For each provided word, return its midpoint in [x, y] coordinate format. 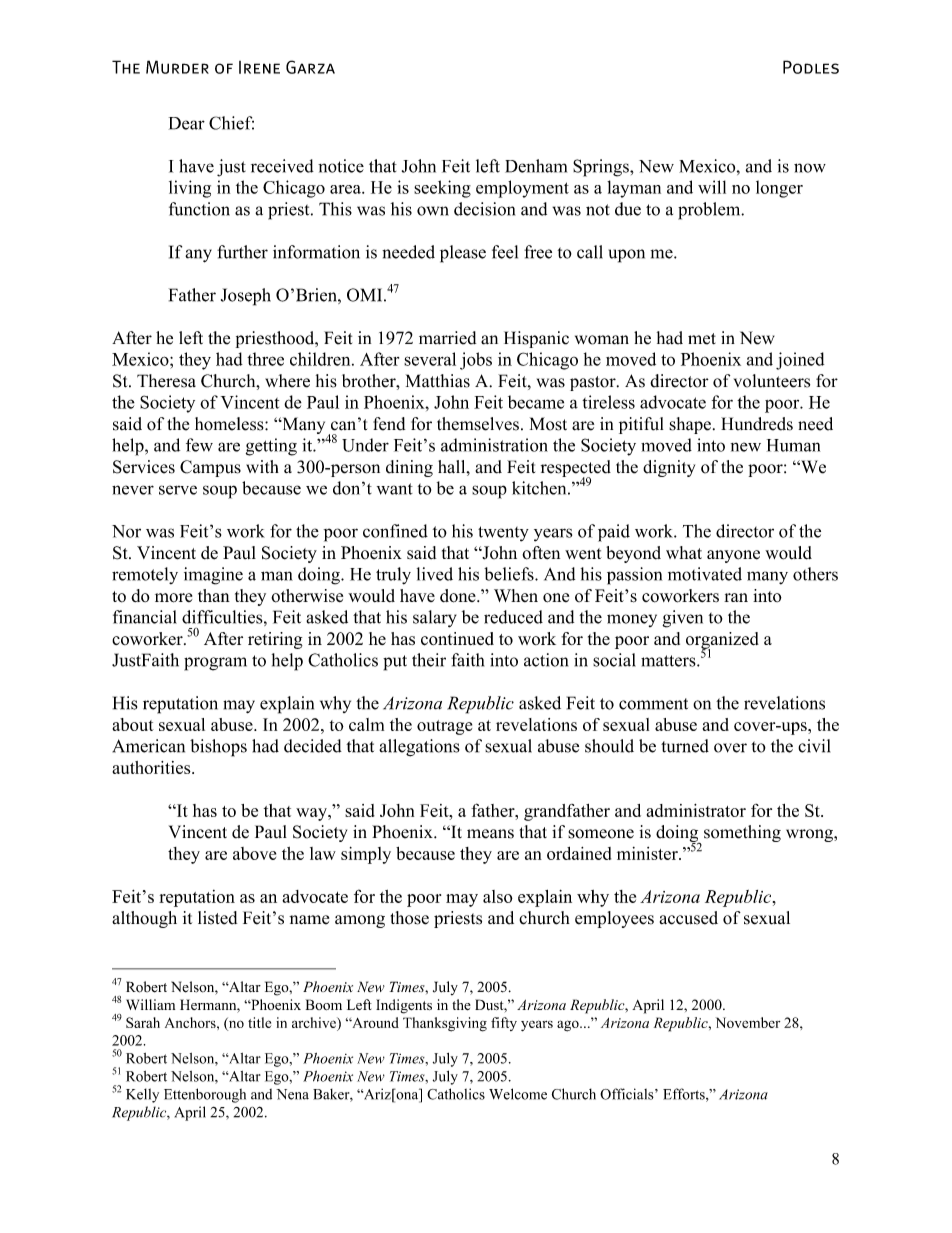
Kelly [142, 1095]
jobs [476, 361]
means [490, 834]
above [254, 853]
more [173, 598]
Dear [187, 123]
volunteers [772, 381]
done [459, 596]
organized [722, 641]
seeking [442, 189]
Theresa [166, 381]
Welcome [518, 1094]
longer [779, 189]
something [742, 833]
